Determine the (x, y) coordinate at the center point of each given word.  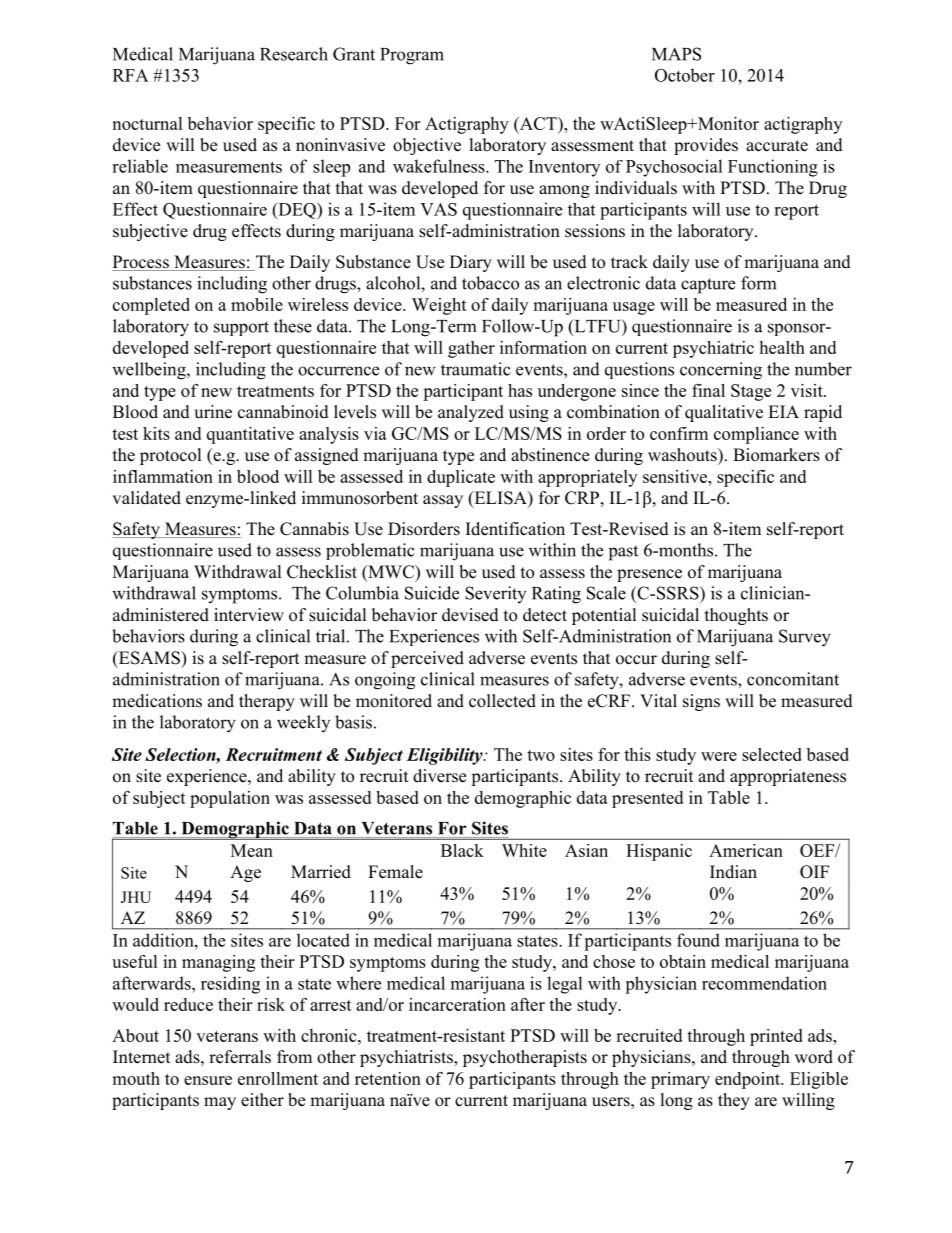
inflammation (163, 476)
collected (502, 701)
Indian (733, 871)
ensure (208, 1080)
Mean (252, 850)
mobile (257, 304)
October (685, 75)
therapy (267, 702)
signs (701, 702)
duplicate (461, 478)
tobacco (490, 283)
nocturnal (147, 123)
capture (708, 286)
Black (462, 850)
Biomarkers (776, 455)
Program (412, 56)
